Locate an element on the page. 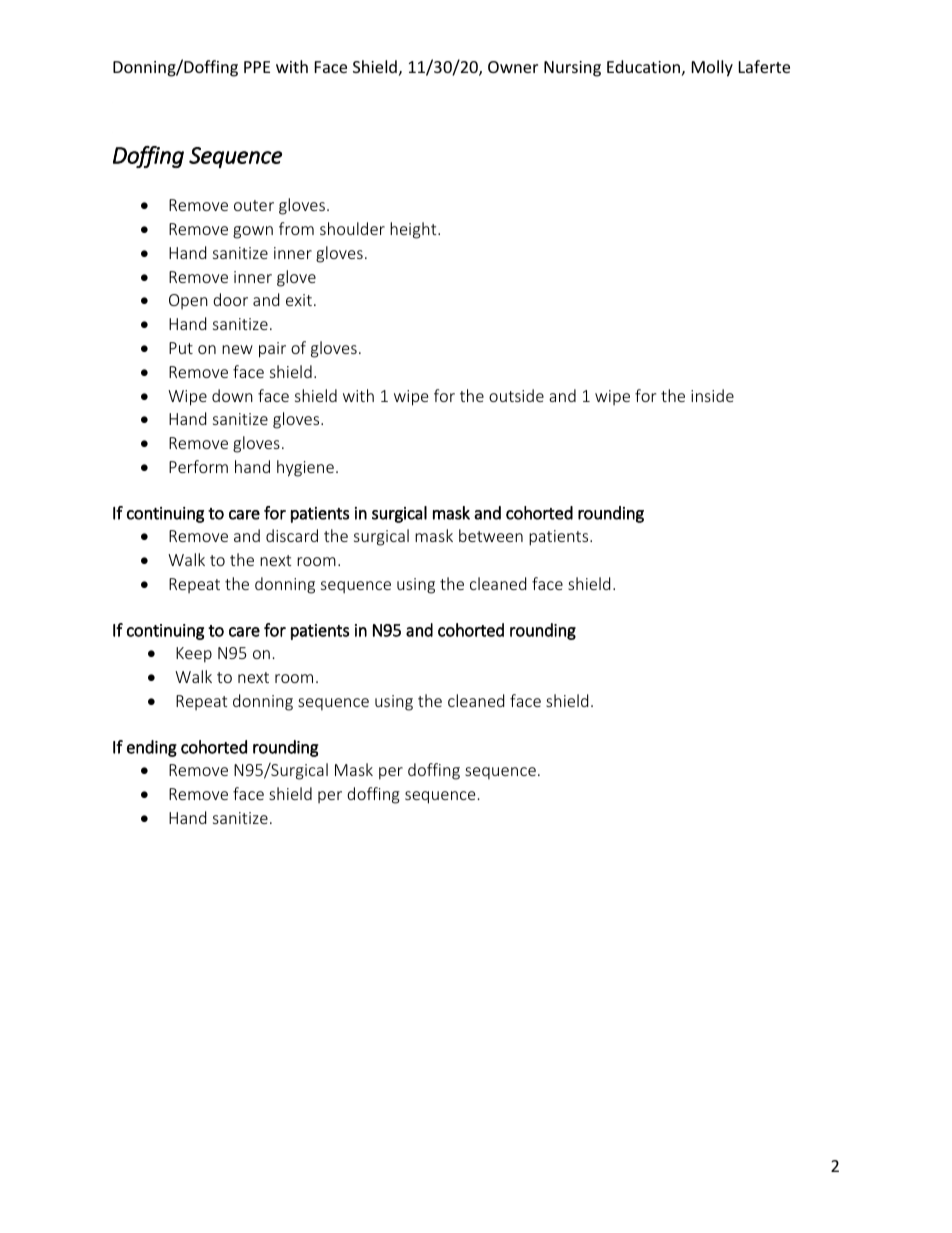 The height and width of the page is (1233, 952). Keep is located at coordinates (194, 655).
